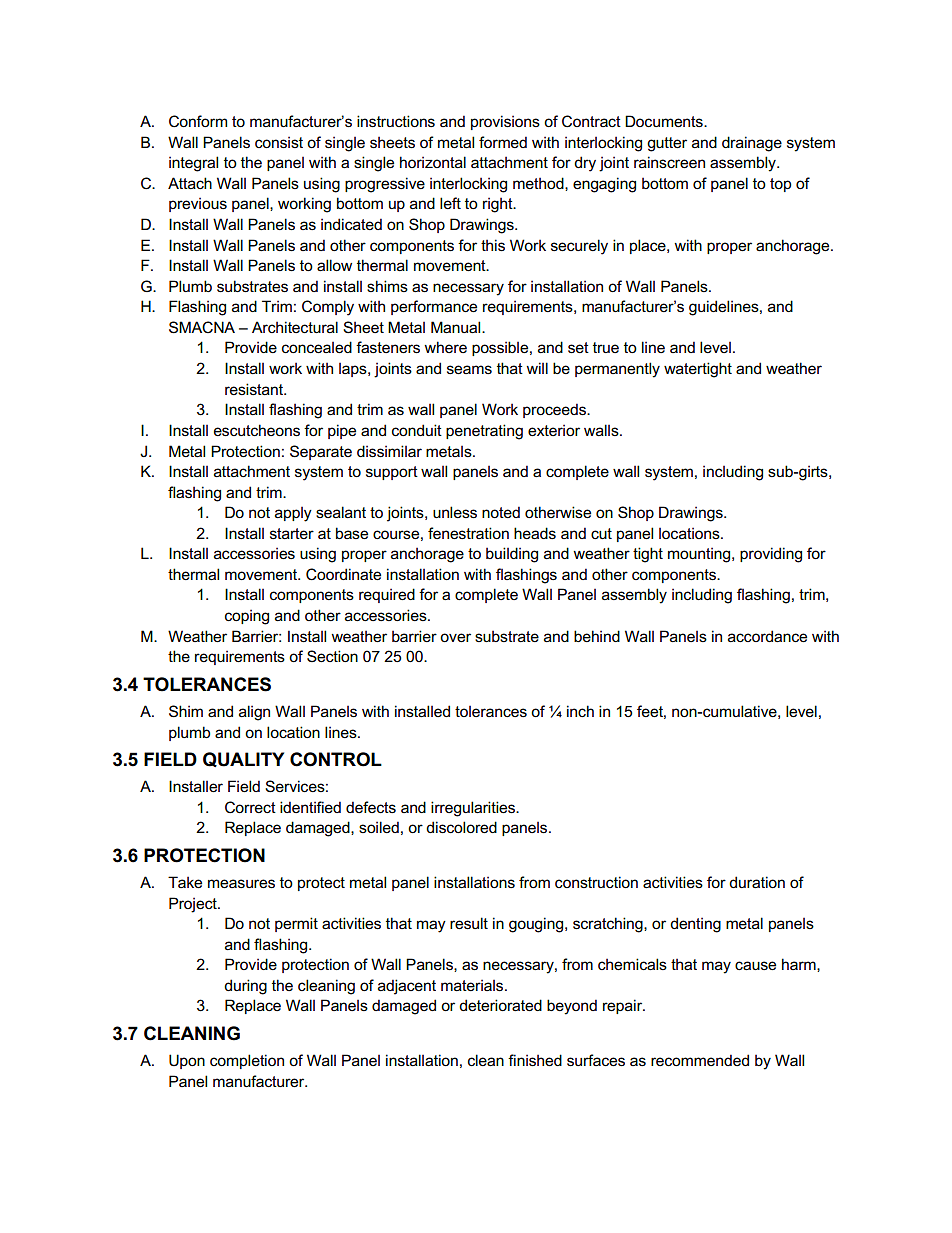 The image size is (952, 1233). Describe the element at coordinates (247, 1061) in the screenshot. I see `completion` at that location.
